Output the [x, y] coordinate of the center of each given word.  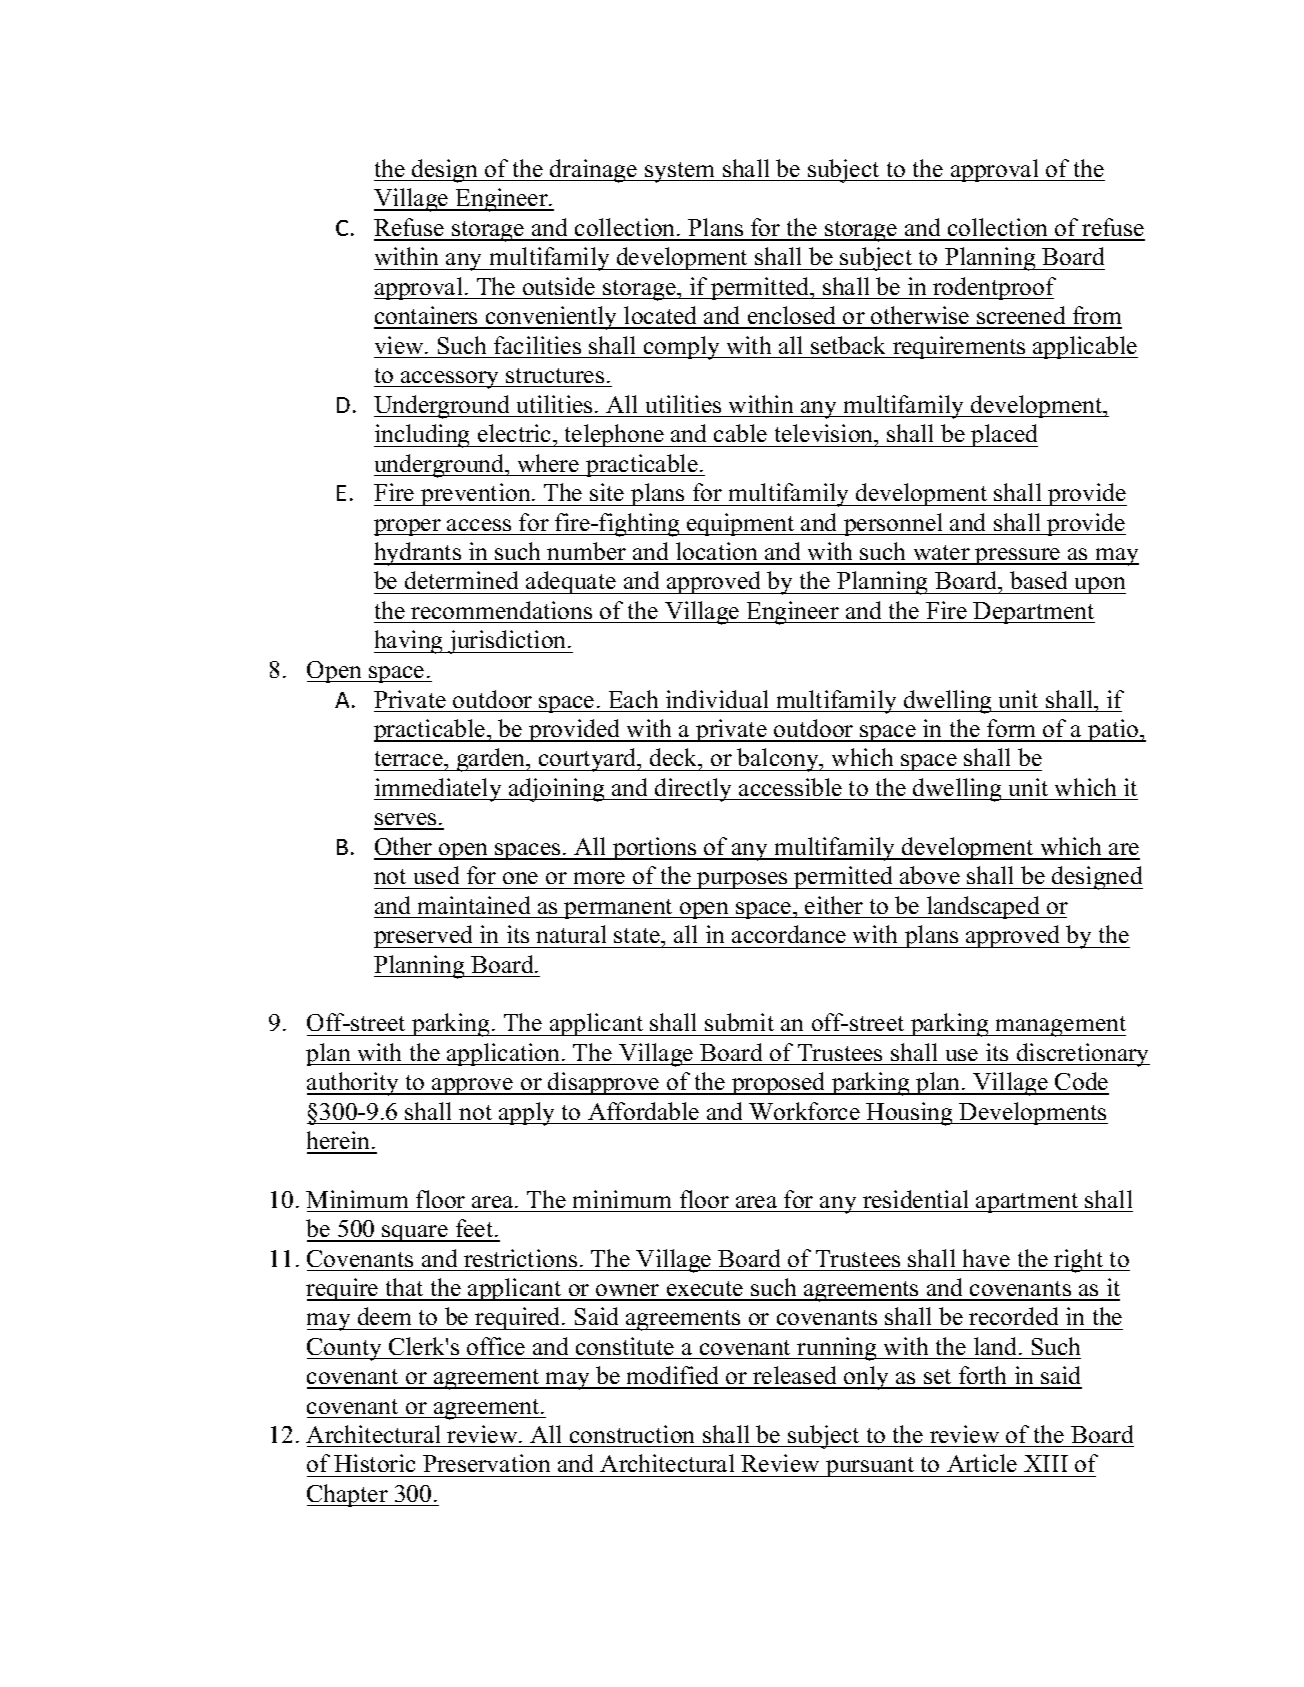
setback [848, 345]
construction [632, 1434]
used [436, 875]
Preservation [486, 1463]
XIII [1046, 1463]
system [680, 172]
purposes [742, 880]
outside [559, 286]
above [930, 875]
